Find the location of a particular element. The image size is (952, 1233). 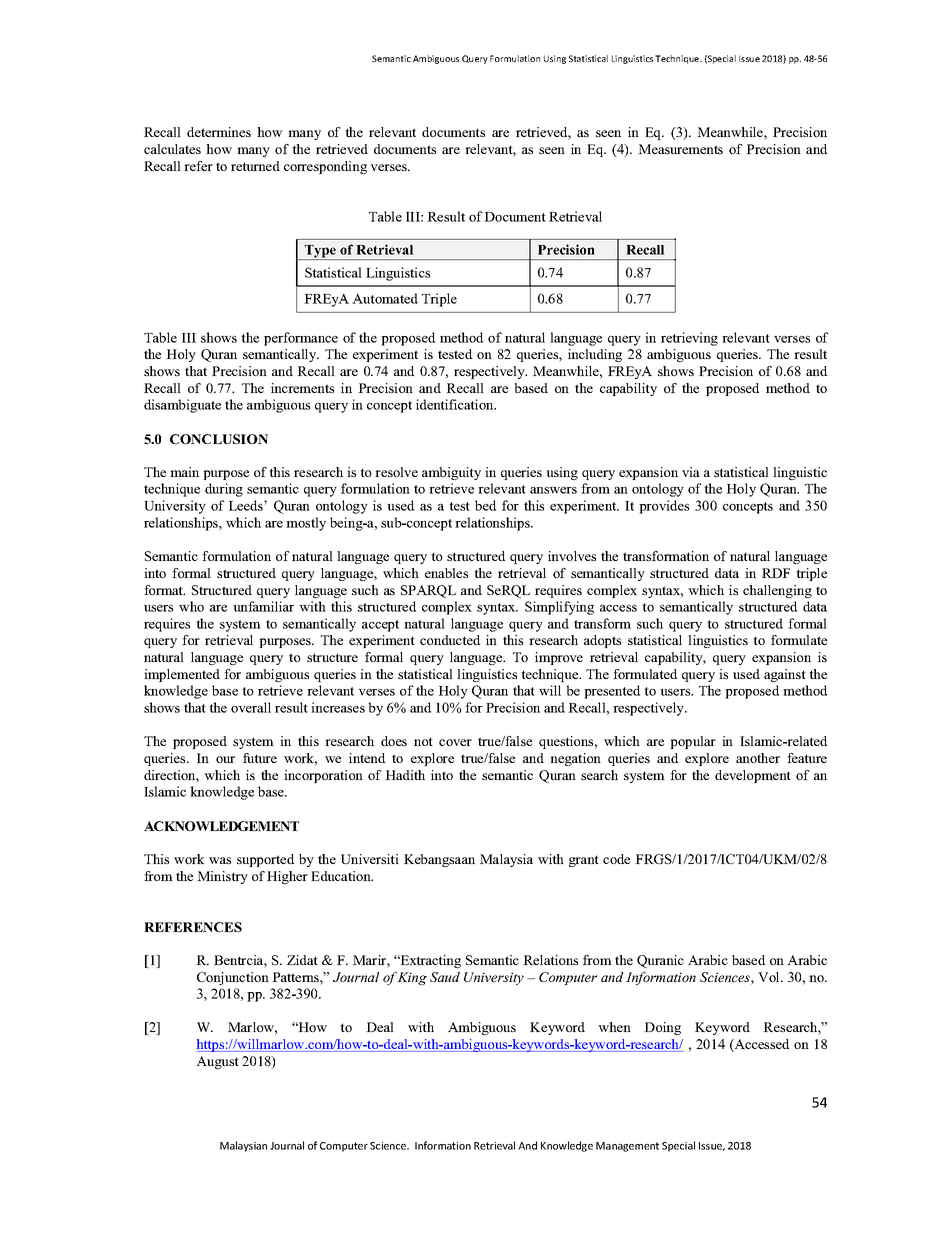

returned is located at coordinates (255, 166).
